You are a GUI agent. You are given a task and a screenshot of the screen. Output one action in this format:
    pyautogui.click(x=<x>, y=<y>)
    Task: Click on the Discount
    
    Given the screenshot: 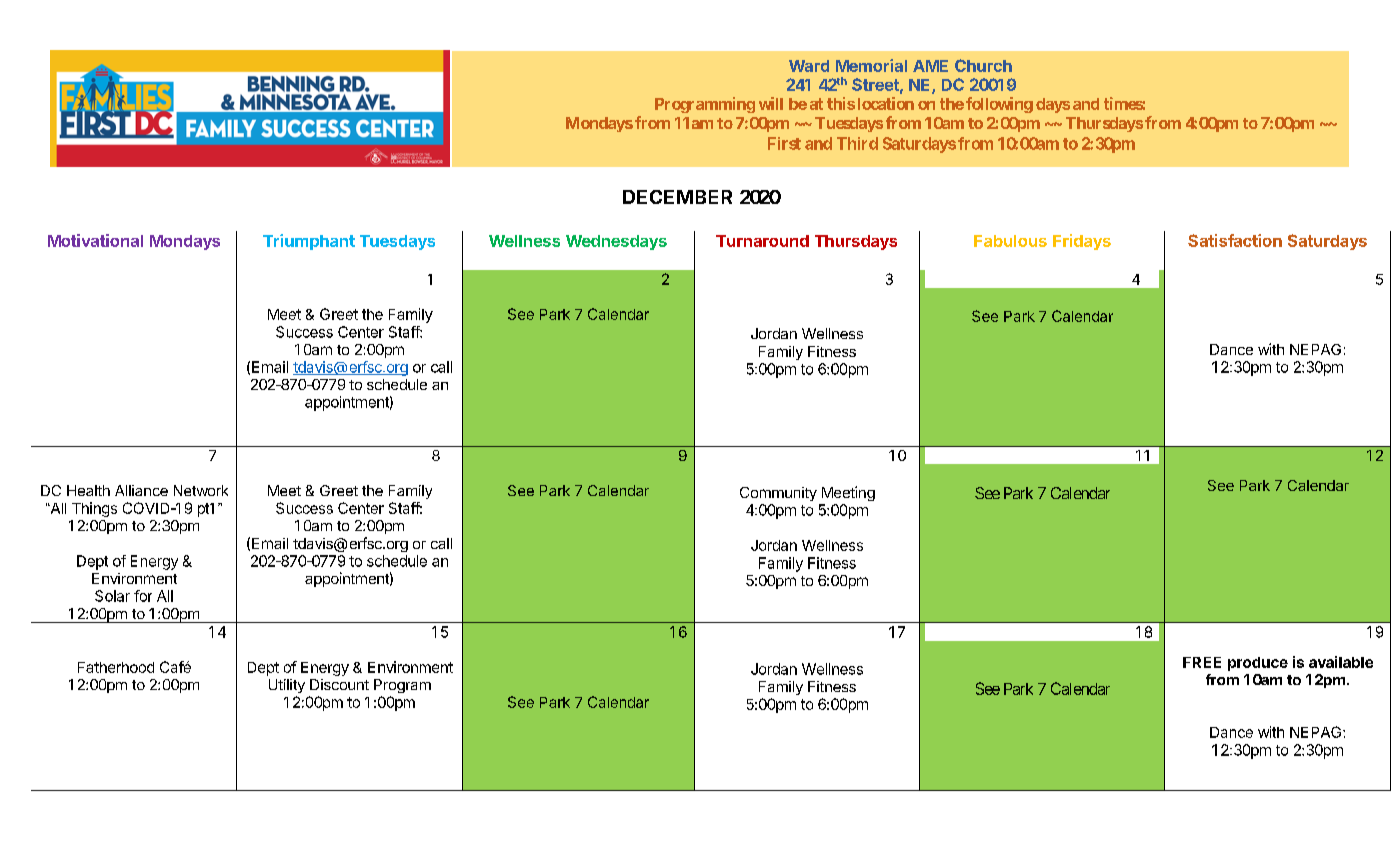 What is the action you would take?
    pyautogui.click(x=339, y=684)
